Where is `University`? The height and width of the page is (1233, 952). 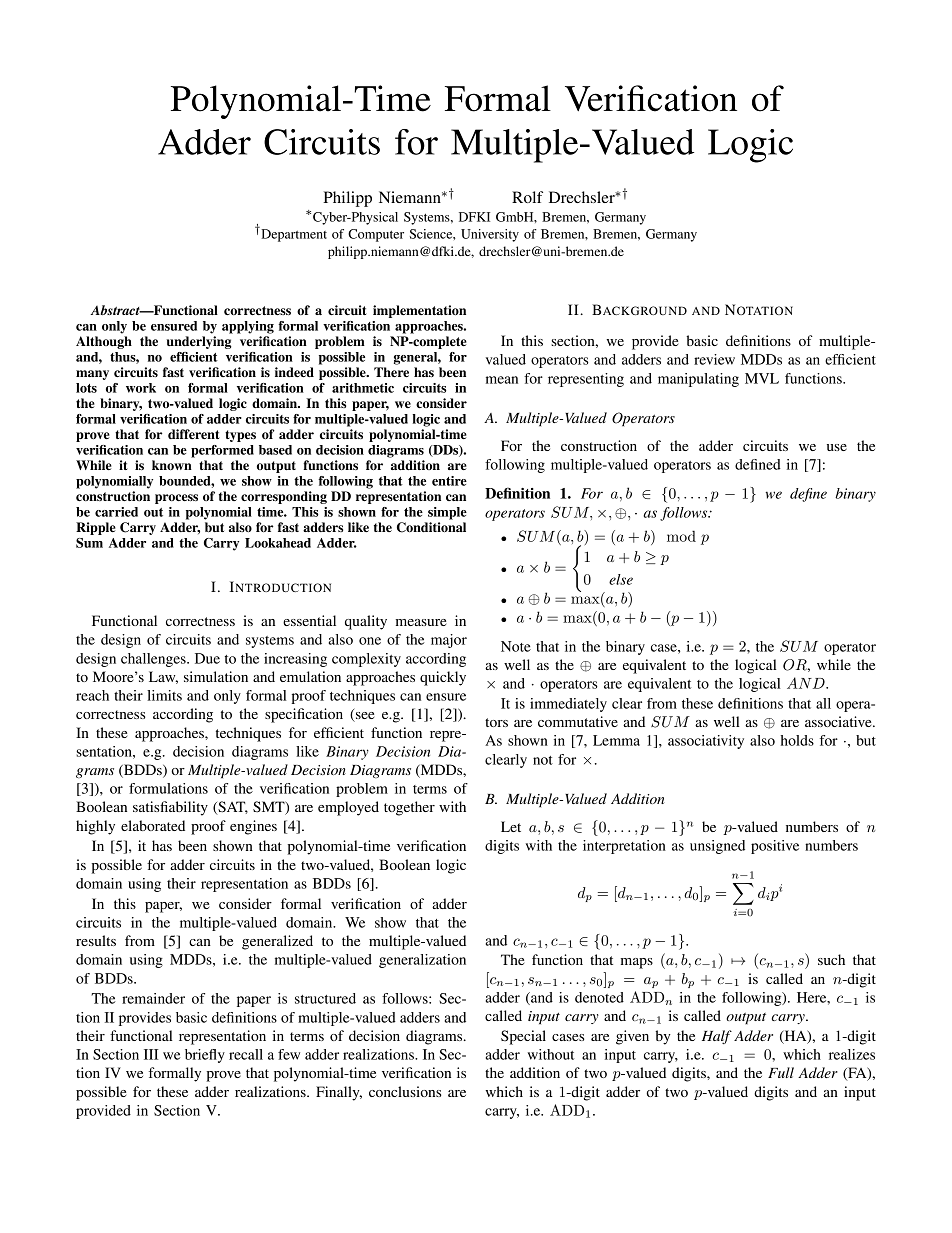 University is located at coordinates (490, 235).
